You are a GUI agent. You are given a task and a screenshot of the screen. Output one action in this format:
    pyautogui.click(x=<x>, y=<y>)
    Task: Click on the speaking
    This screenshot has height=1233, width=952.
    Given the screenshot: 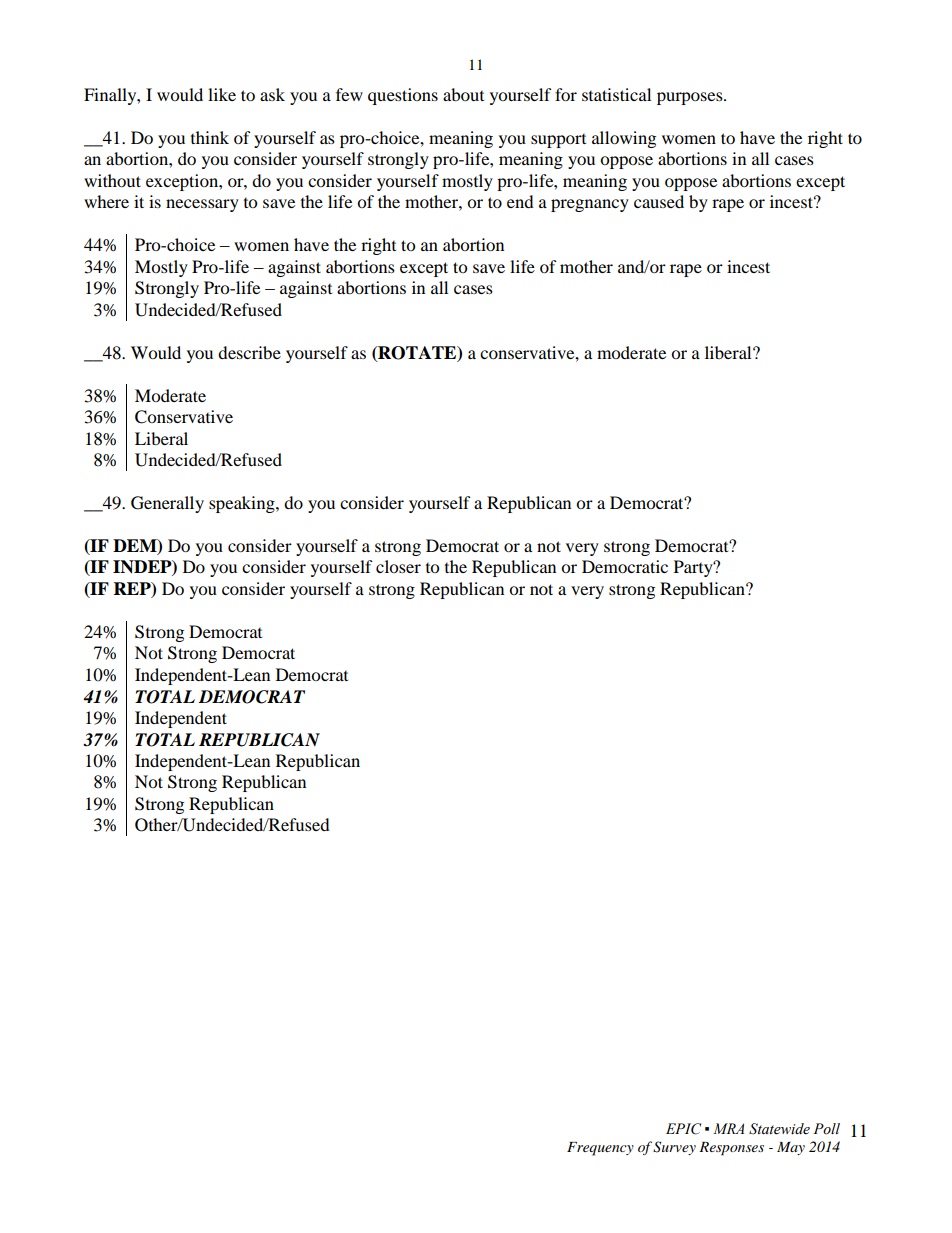 What is the action you would take?
    pyautogui.click(x=243, y=504)
